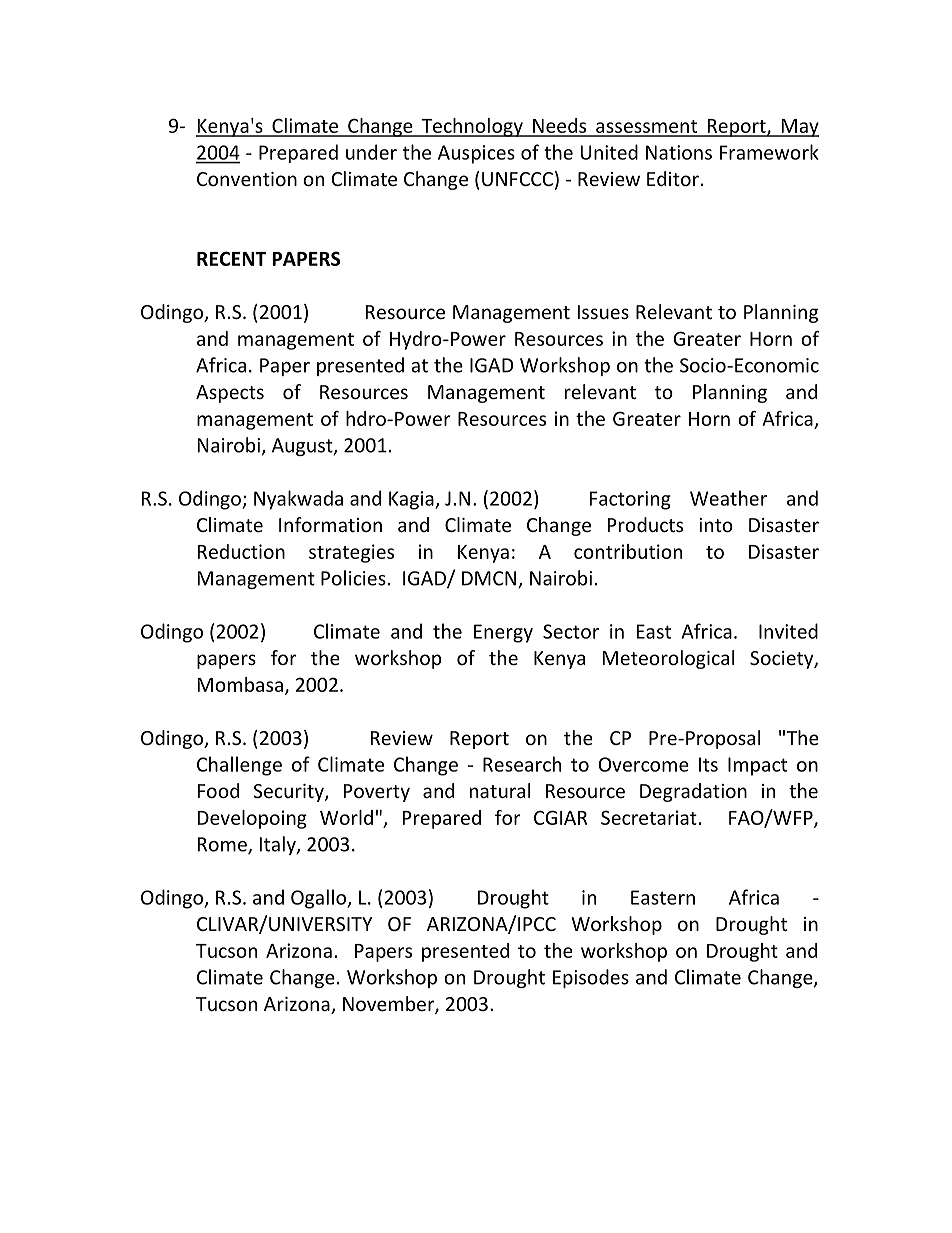 Image resolution: width=952 pixels, height=1233 pixels. Describe the element at coordinates (247, 179) in the page. I see `Convention` at that location.
